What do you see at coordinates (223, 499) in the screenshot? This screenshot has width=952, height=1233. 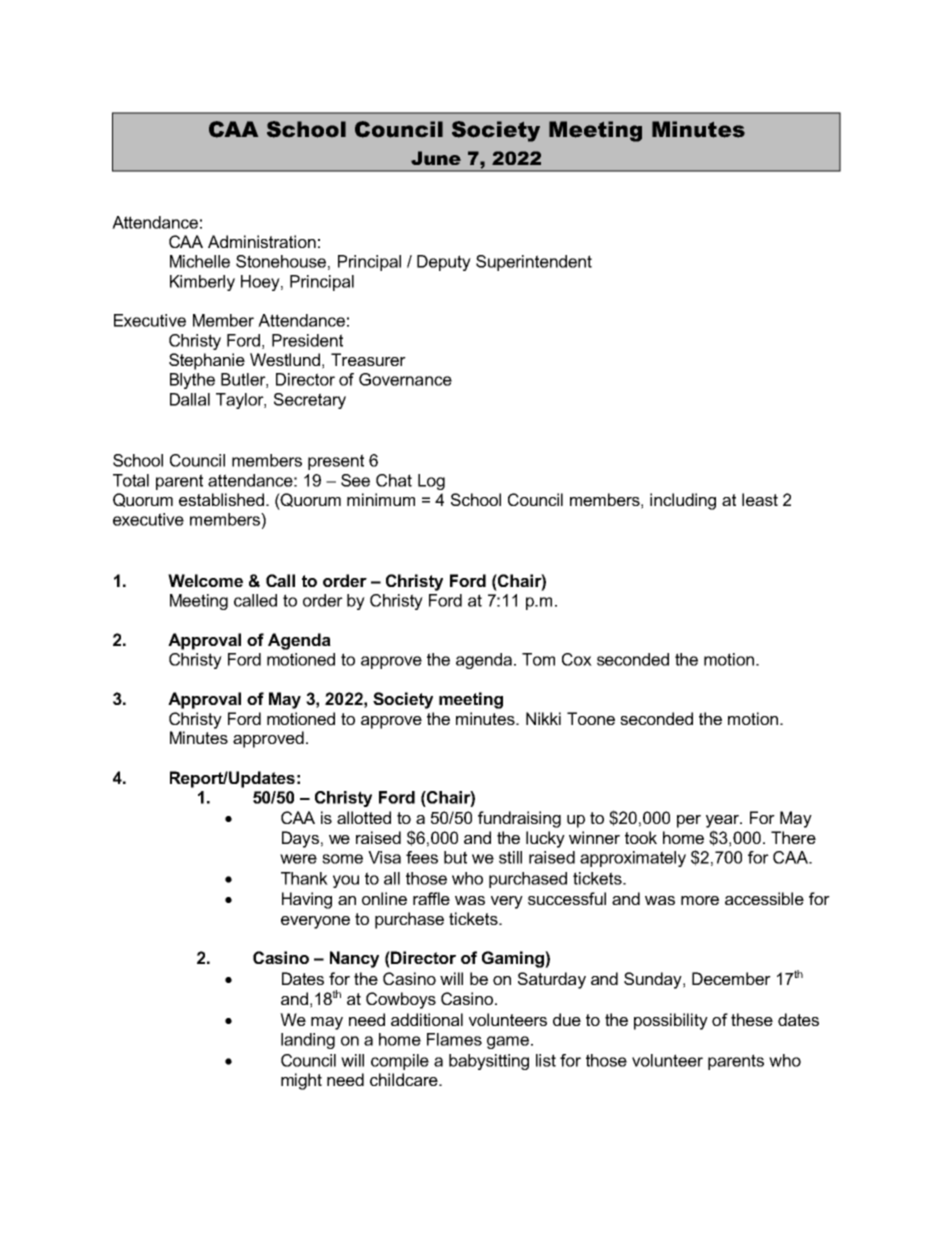 I see `established` at bounding box center [223, 499].
